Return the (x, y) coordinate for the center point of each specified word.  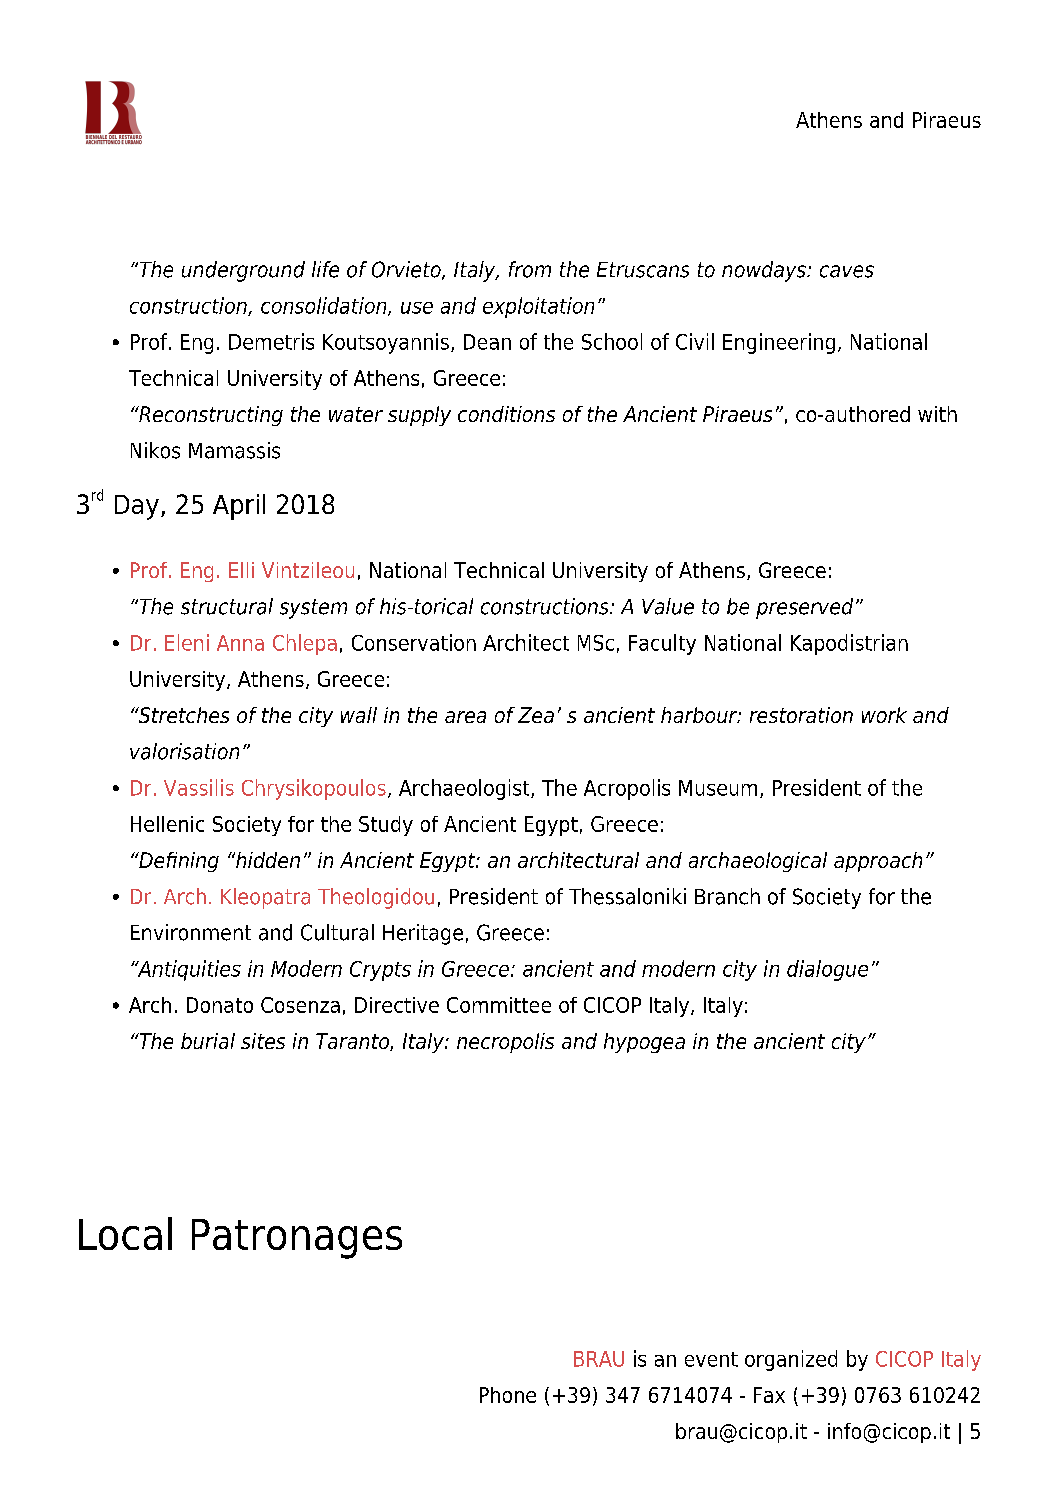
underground (243, 271)
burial (208, 1041)
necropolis (505, 1043)
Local (125, 1233)
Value (668, 606)
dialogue (827, 970)
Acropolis (627, 789)
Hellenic (167, 824)
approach (878, 862)
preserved (804, 608)
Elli (241, 570)
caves (847, 271)
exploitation (538, 307)
